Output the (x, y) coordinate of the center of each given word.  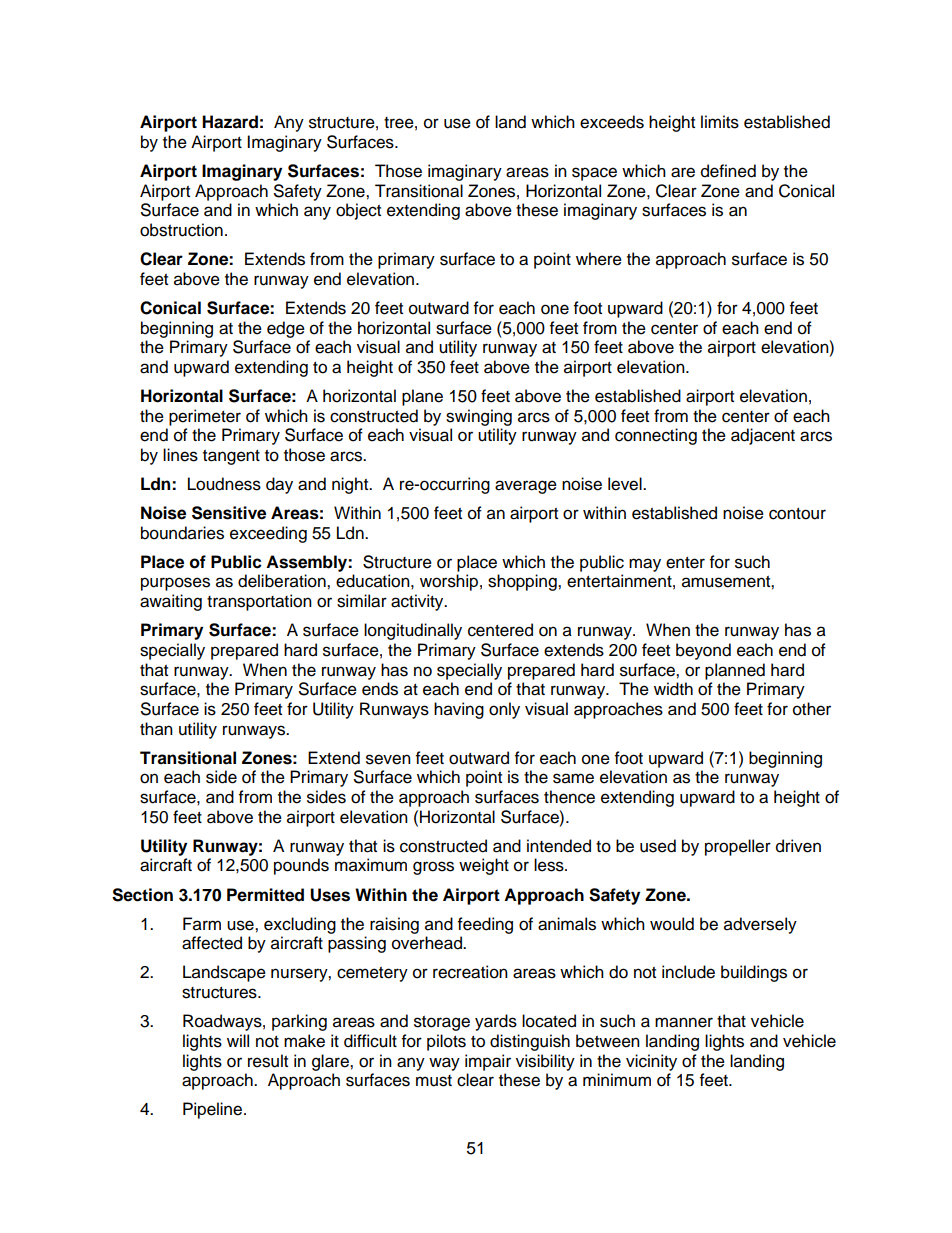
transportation (259, 602)
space (594, 174)
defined (728, 171)
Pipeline (214, 1110)
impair (488, 1062)
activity (418, 602)
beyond (703, 651)
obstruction (181, 230)
